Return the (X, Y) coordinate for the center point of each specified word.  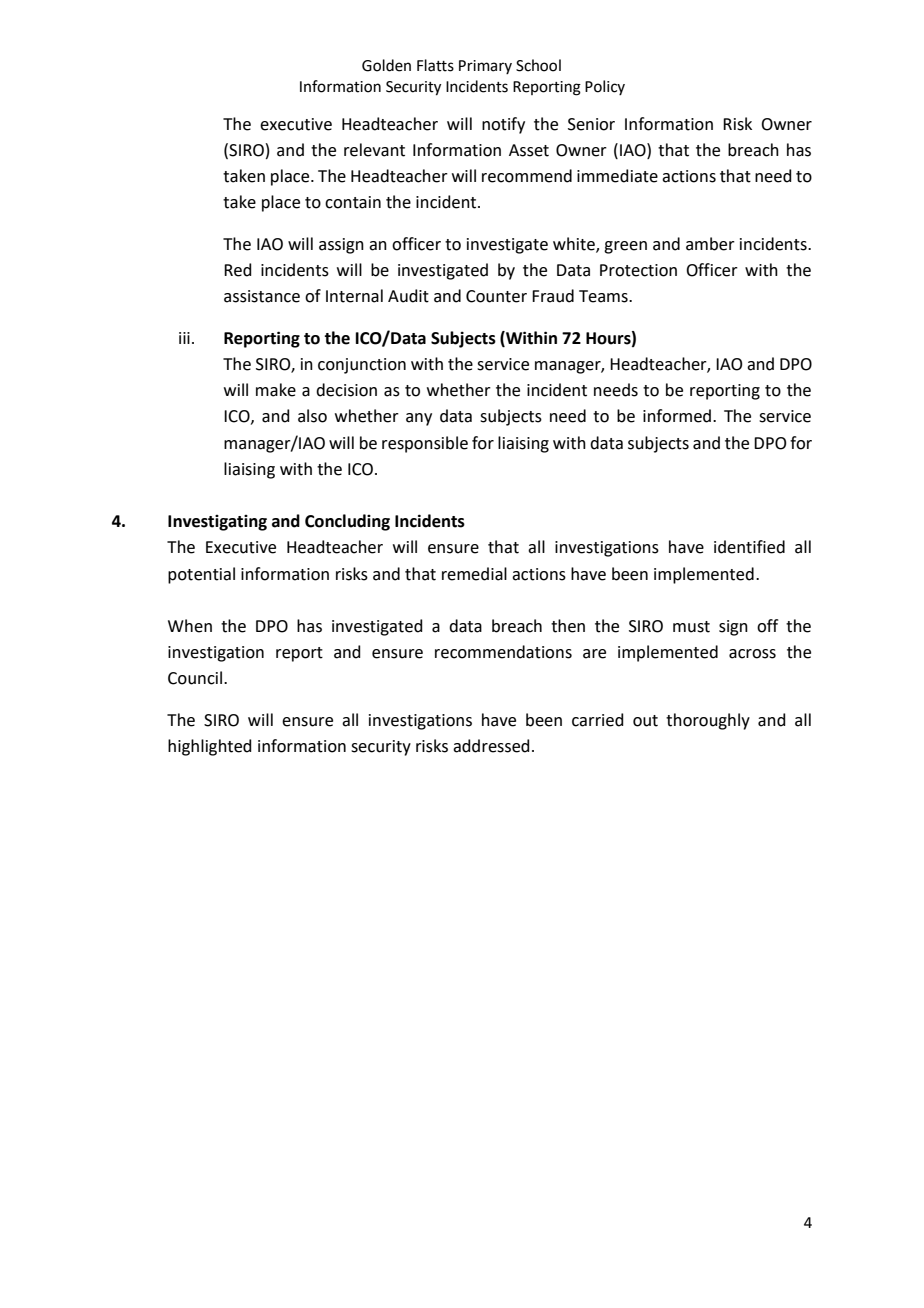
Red (238, 270)
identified (749, 547)
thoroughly (708, 721)
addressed (491, 746)
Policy (605, 87)
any (419, 419)
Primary (485, 67)
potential (201, 575)
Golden (386, 65)
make (276, 390)
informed (677, 416)
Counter (496, 296)
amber (710, 244)
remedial (474, 574)
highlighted (210, 747)
